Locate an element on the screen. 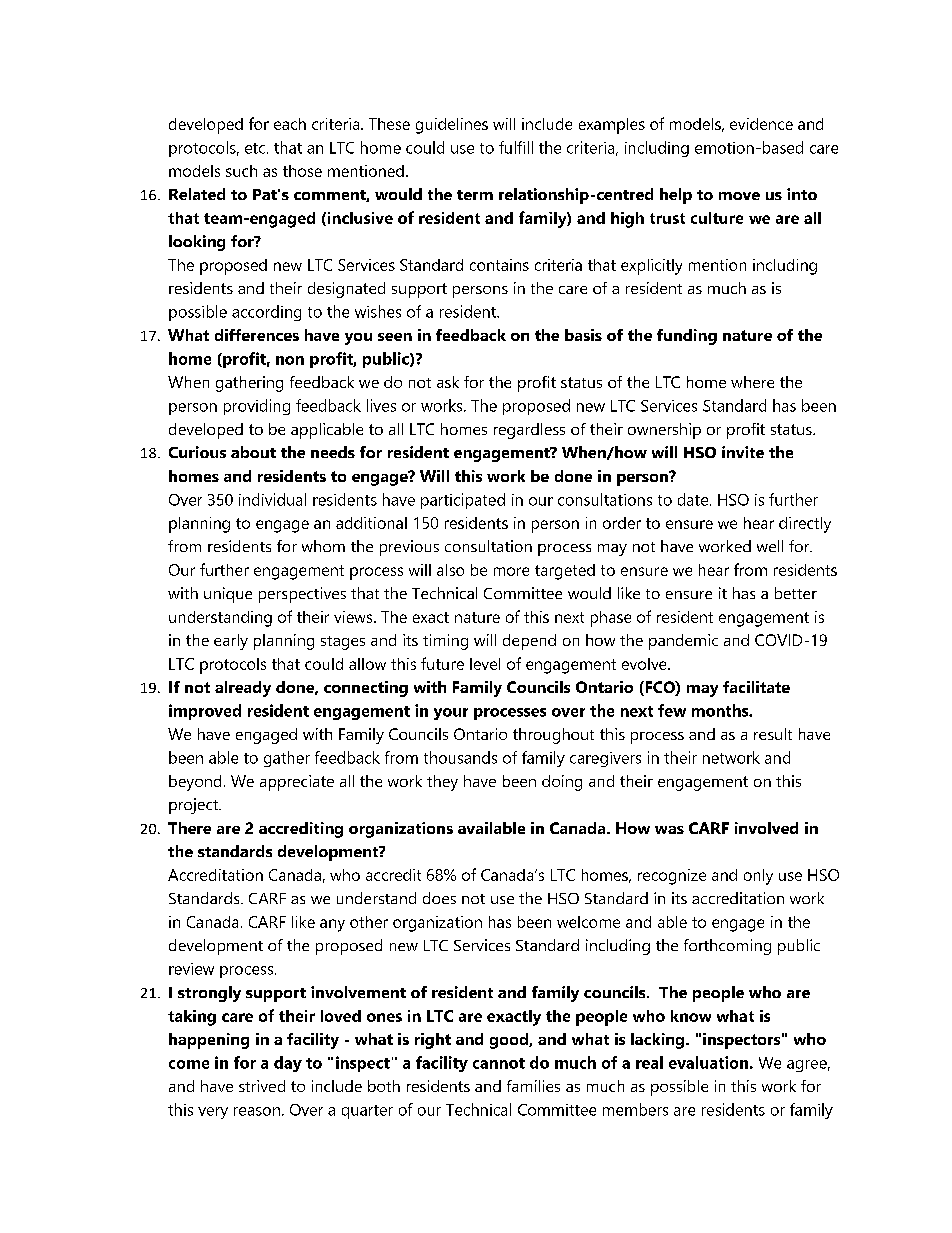 This screenshot has height=1233, width=952. evidence is located at coordinates (761, 124).
